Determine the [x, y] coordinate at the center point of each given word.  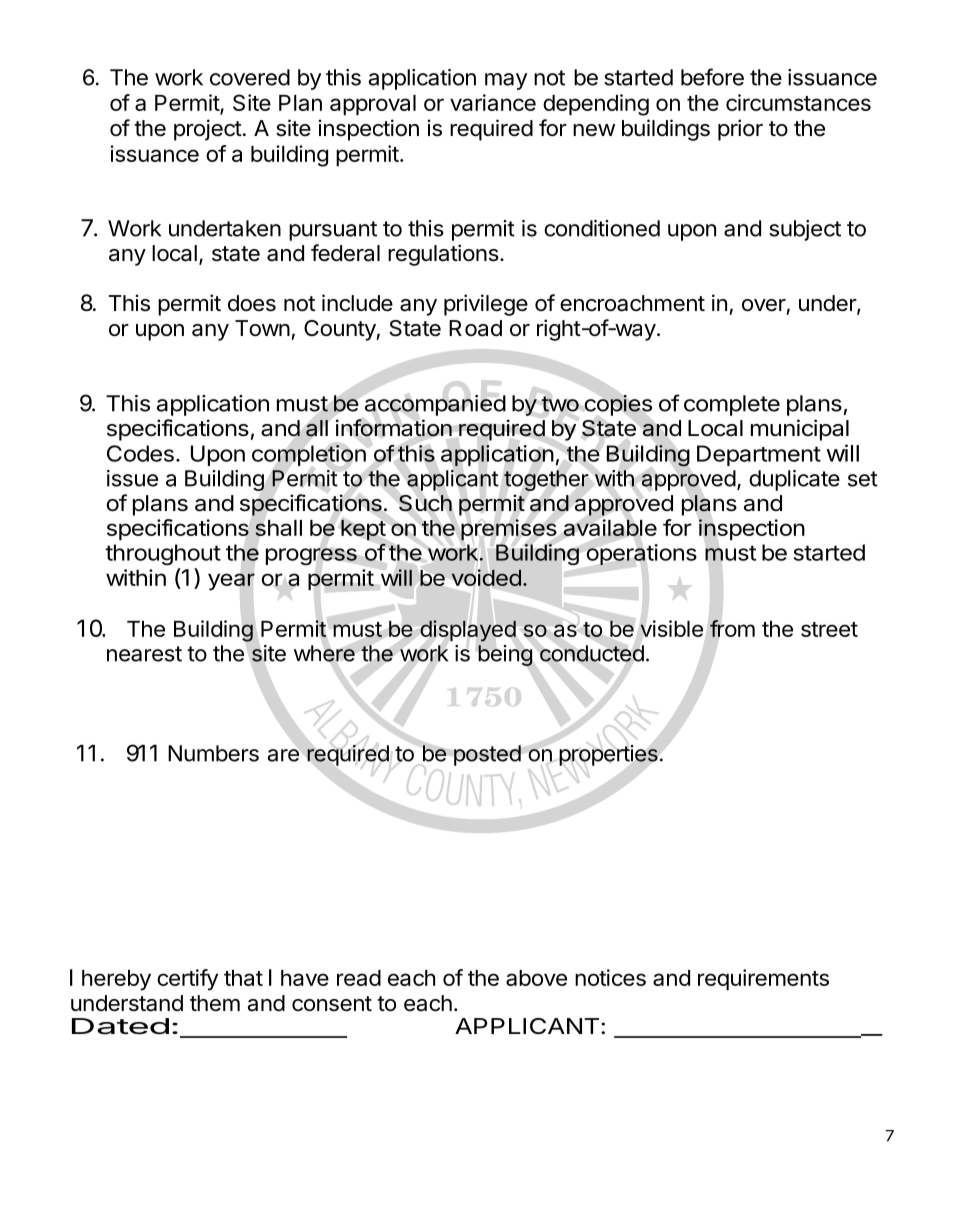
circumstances [798, 102]
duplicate [794, 480]
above [536, 978]
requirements [763, 980]
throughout [163, 554]
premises [509, 530]
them [215, 1003]
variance [493, 102]
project [208, 130]
